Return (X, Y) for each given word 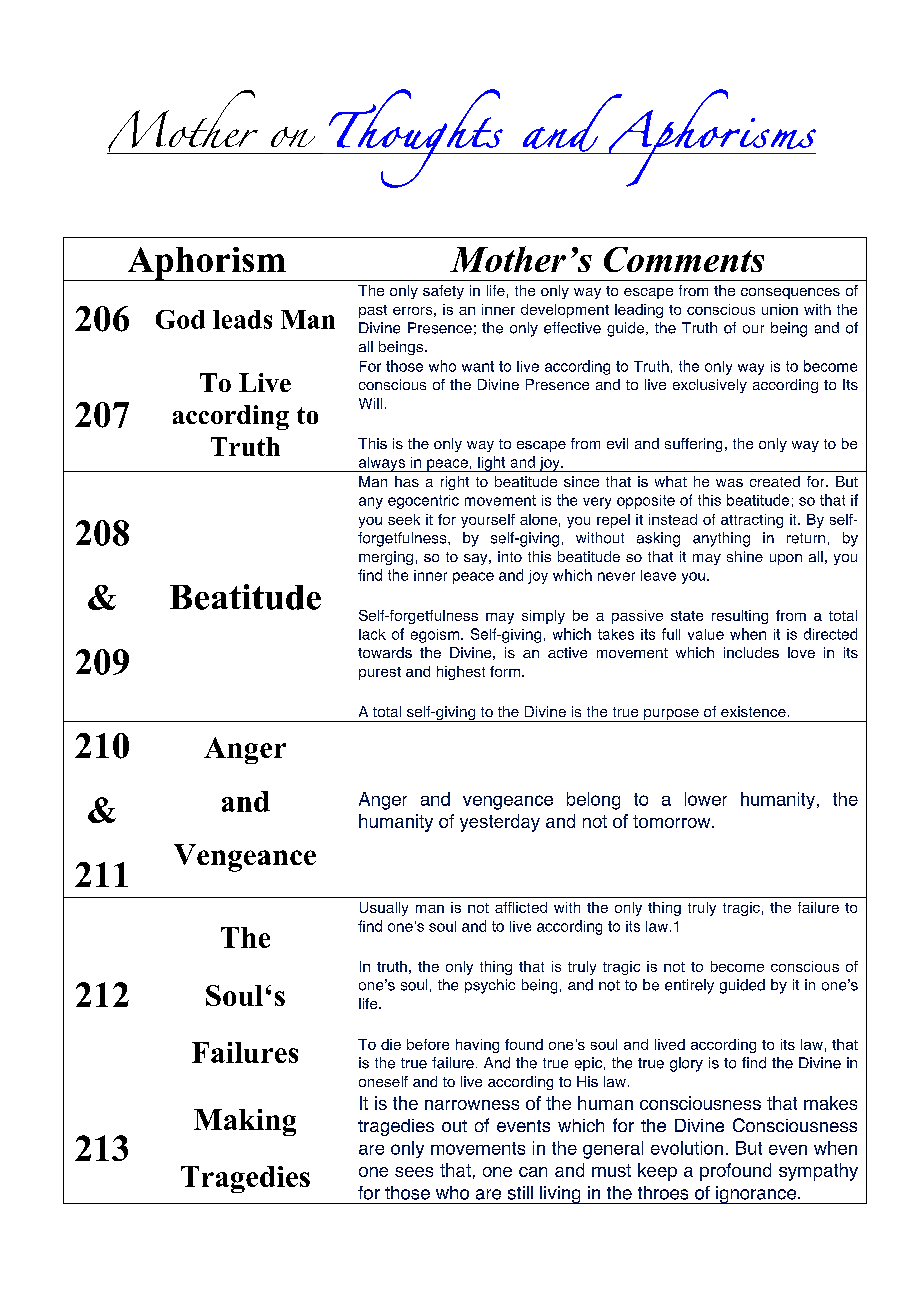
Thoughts (416, 138)
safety (443, 292)
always (381, 464)
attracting (752, 521)
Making (245, 1122)
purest (380, 673)
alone (538, 519)
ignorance (756, 1195)
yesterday (500, 823)
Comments (684, 259)
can (533, 1172)
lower (706, 799)
